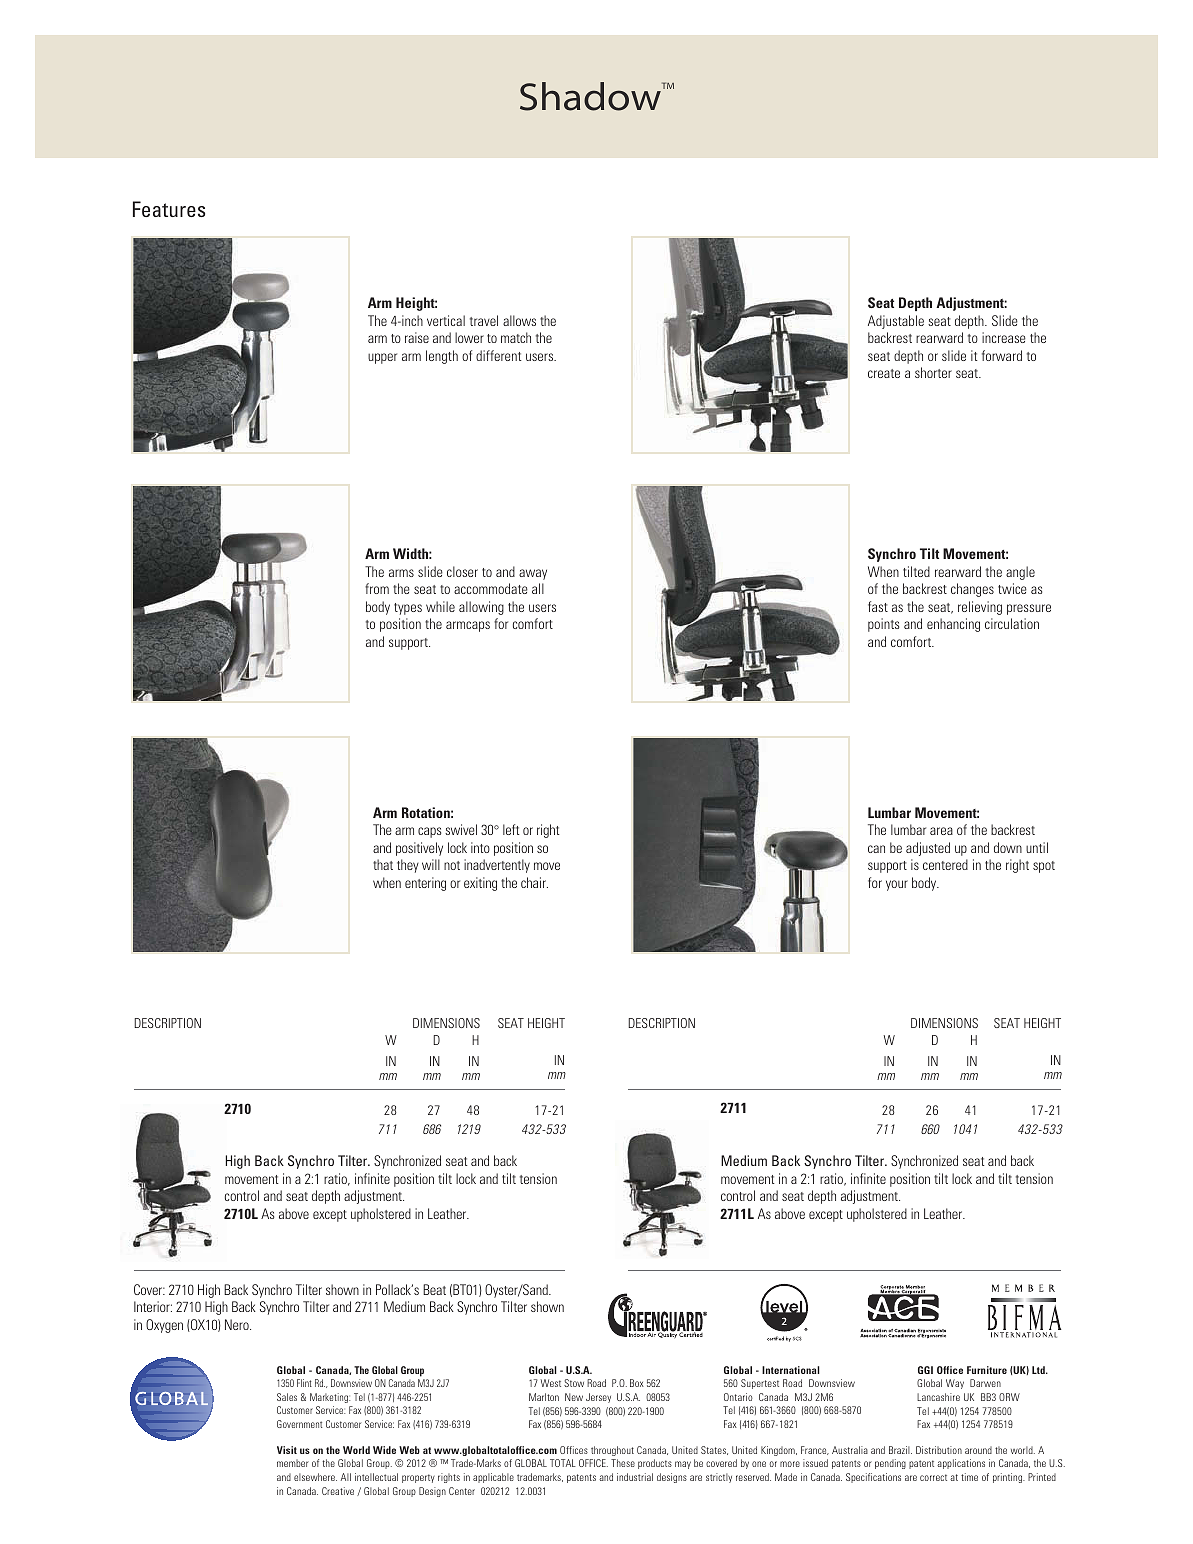 This screenshot has width=1193, height=1544. I want to click on Beat, so click(434, 1289).
